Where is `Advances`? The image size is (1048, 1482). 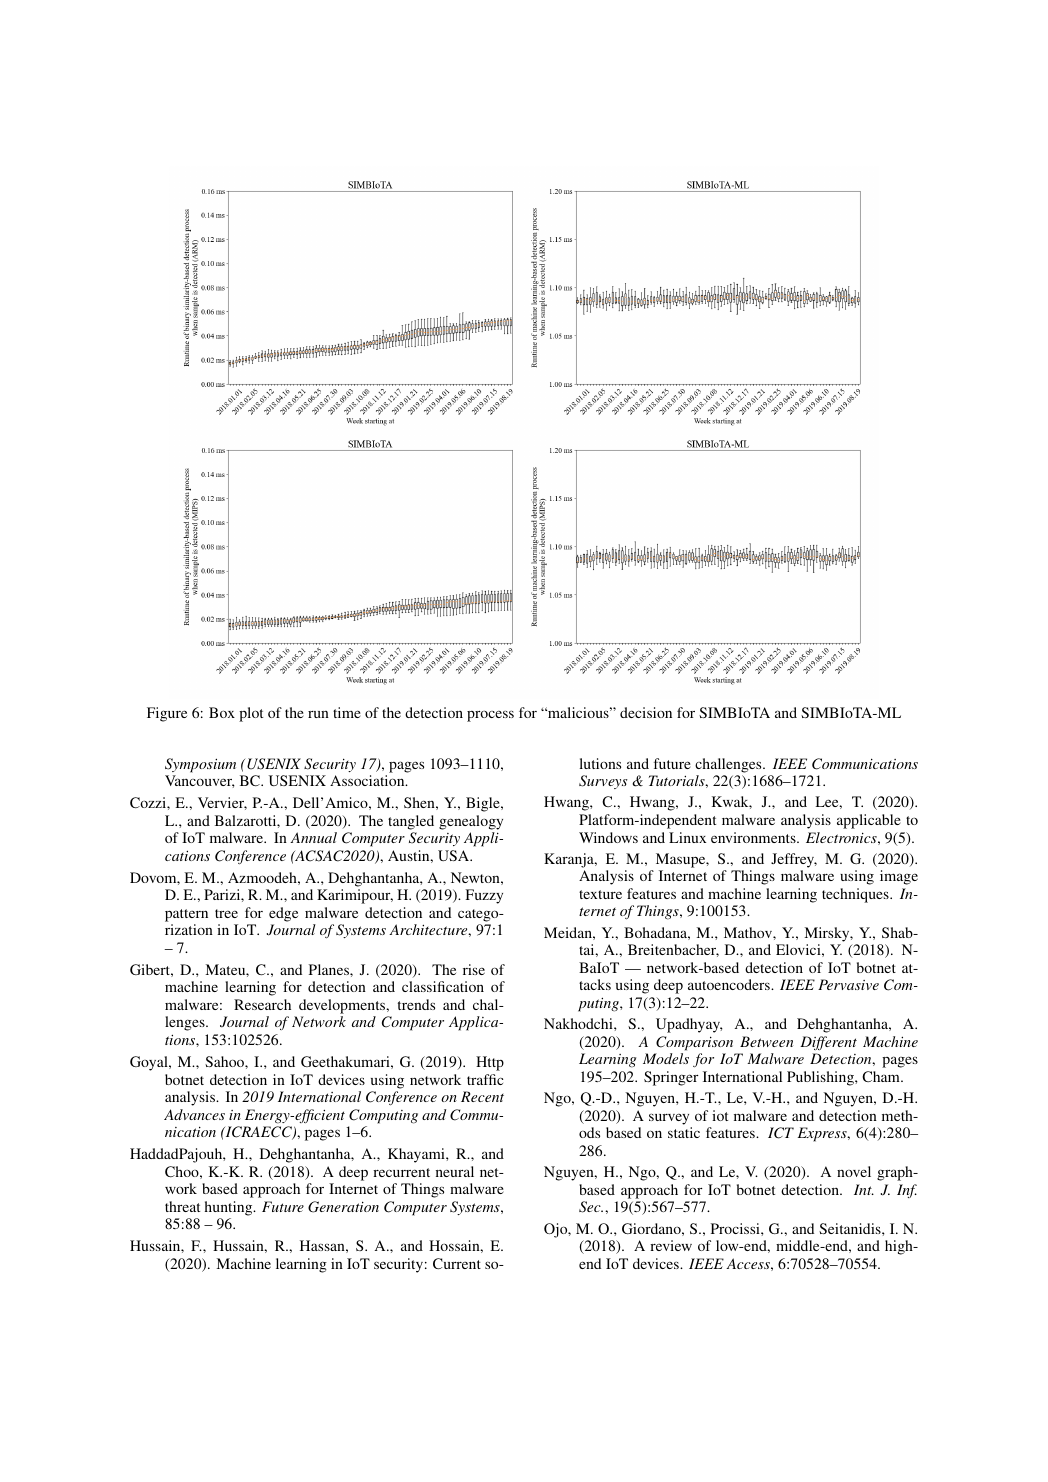
Advances is located at coordinates (194, 1114).
